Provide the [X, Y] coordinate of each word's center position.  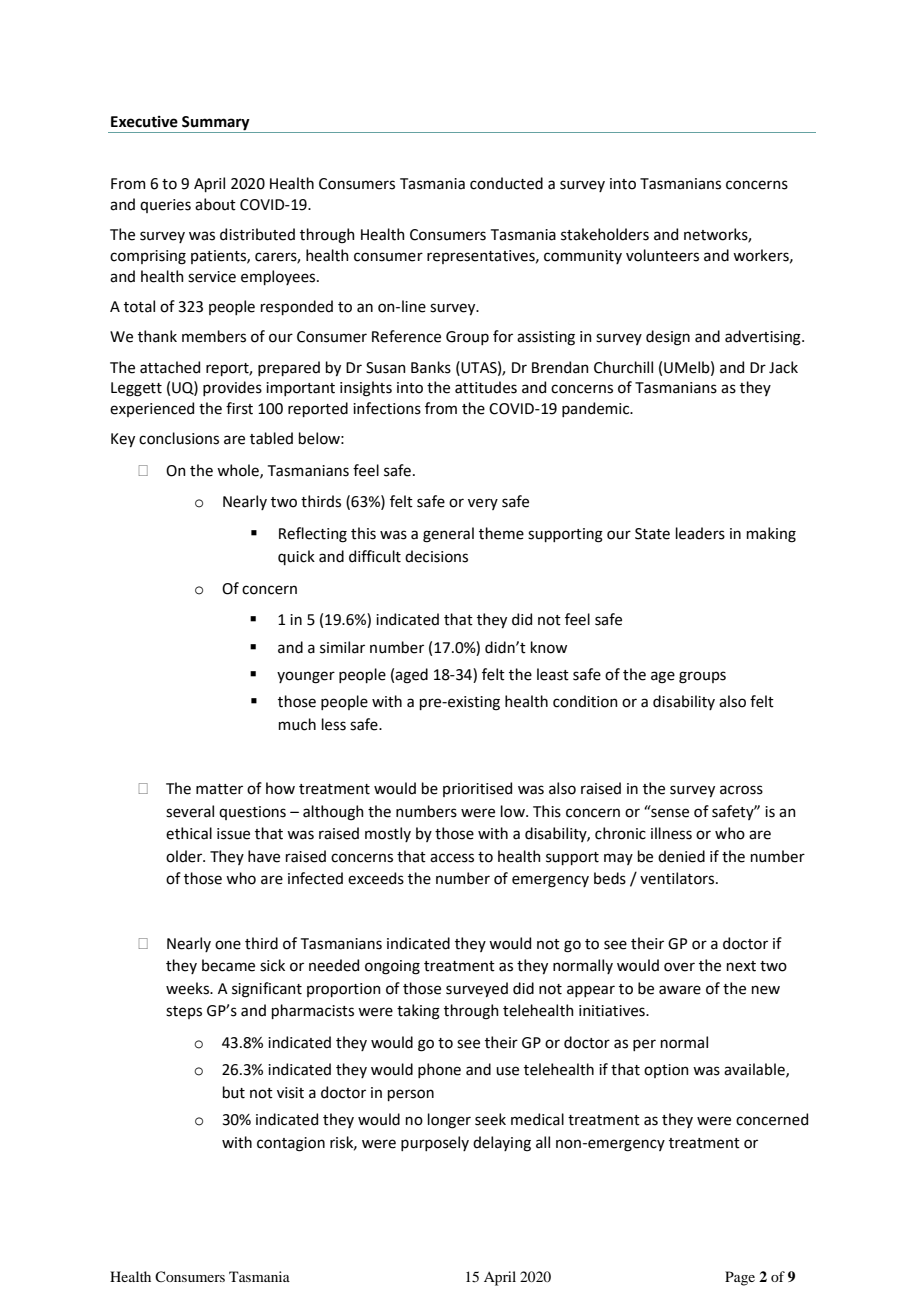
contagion [291, 1144]
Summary [216, 123]
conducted [506, 183]
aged [411, 676]
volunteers [662, 255]
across [741, 790]
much [297, 724]
